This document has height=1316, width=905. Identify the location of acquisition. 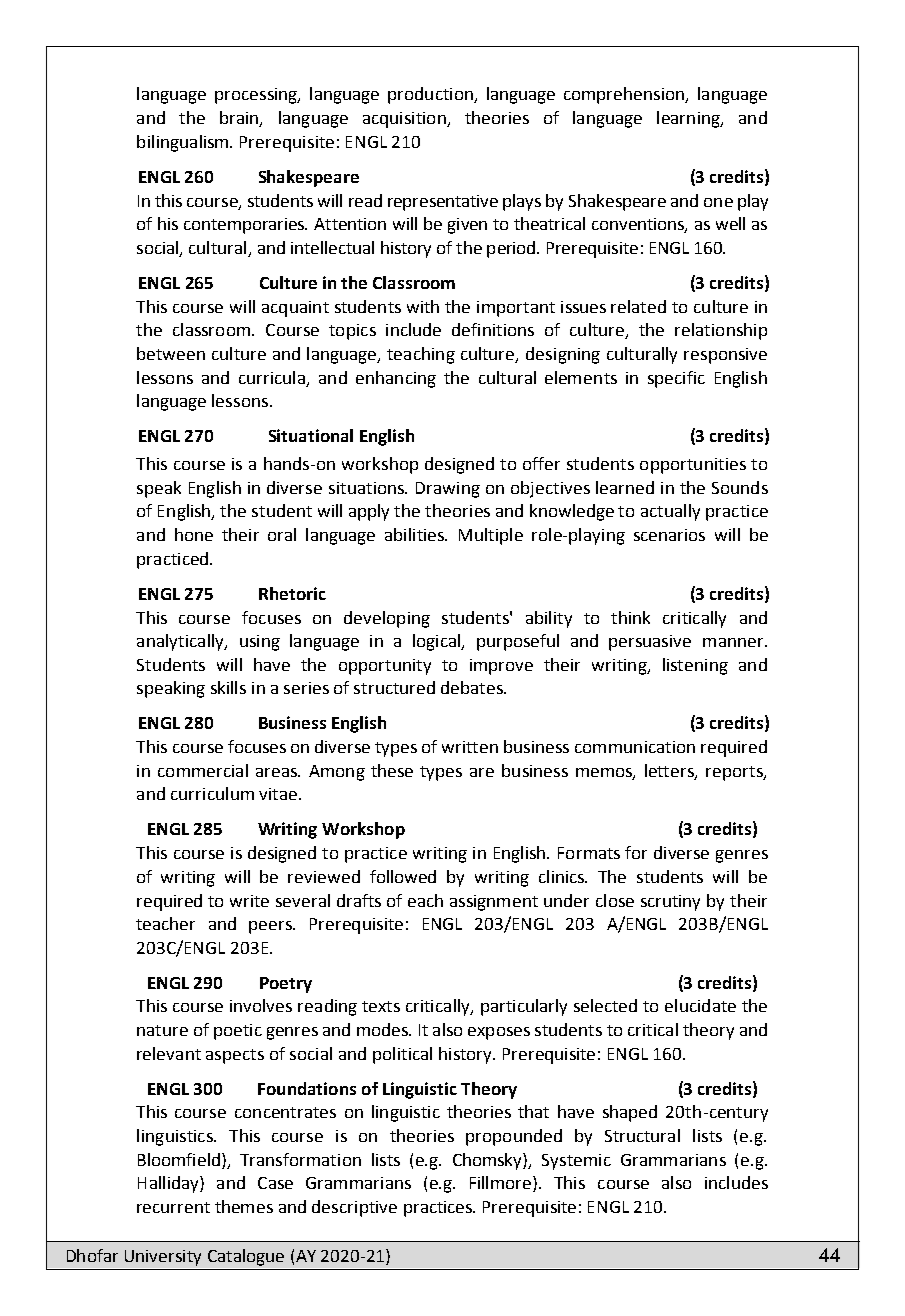
(405, 120).
